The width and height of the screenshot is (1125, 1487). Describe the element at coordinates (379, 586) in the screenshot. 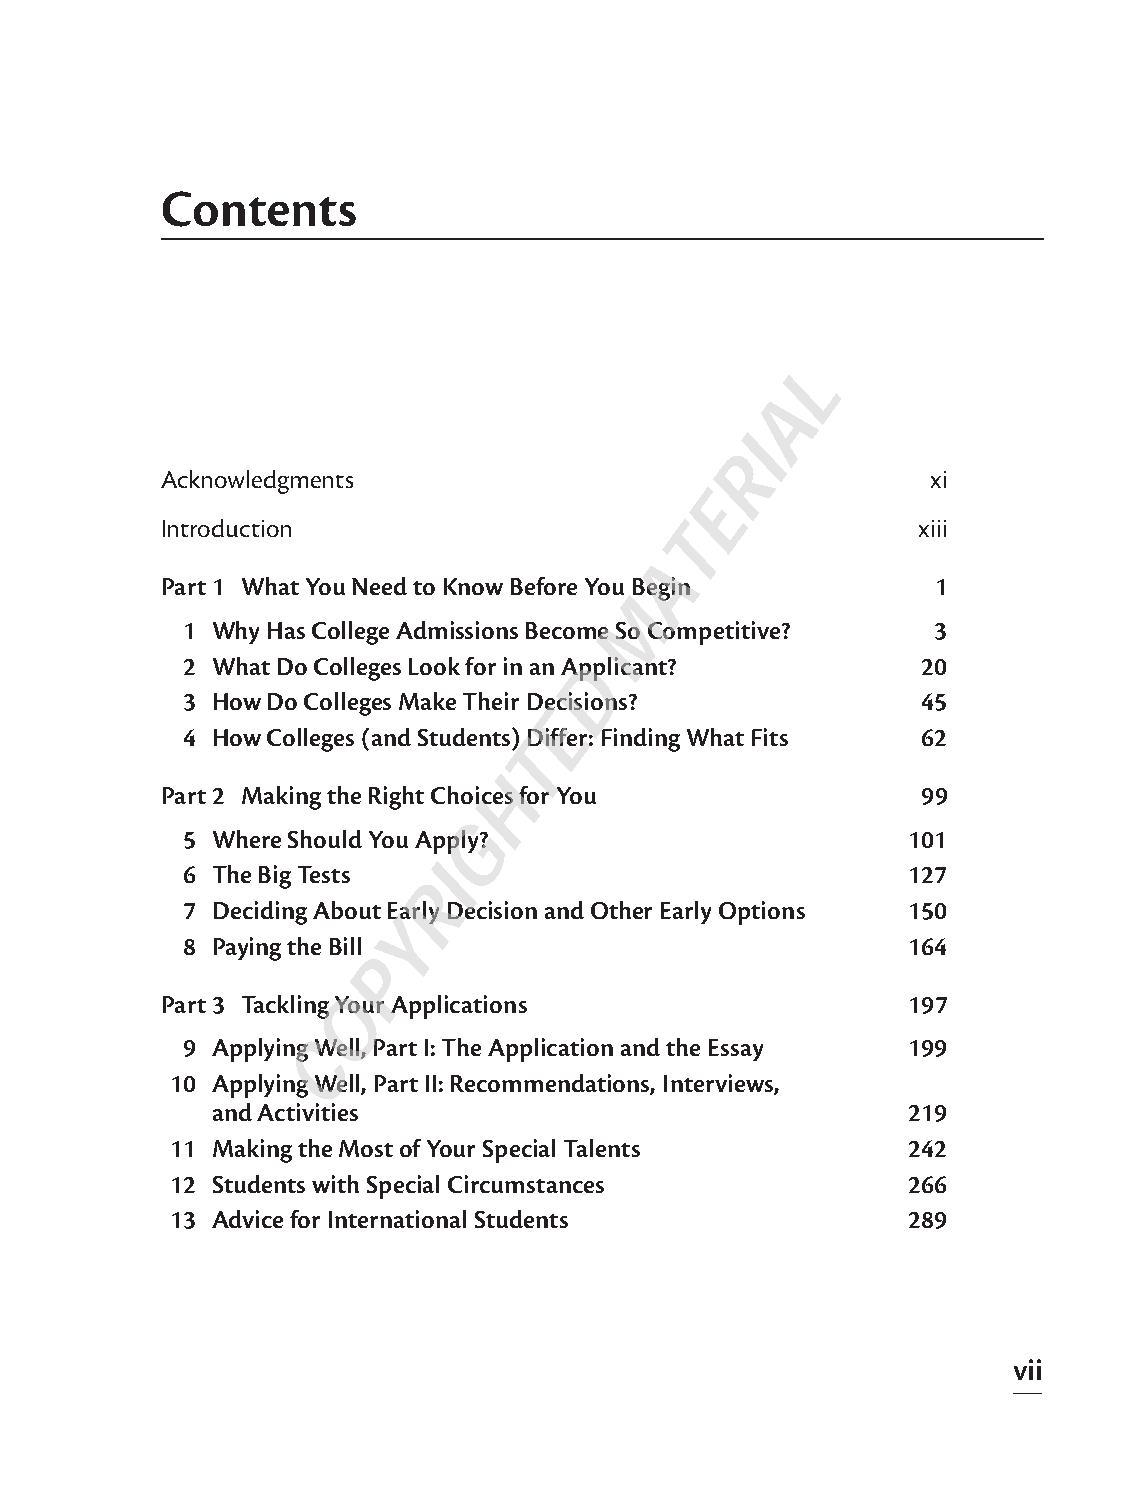

I see `Need` at that location.
